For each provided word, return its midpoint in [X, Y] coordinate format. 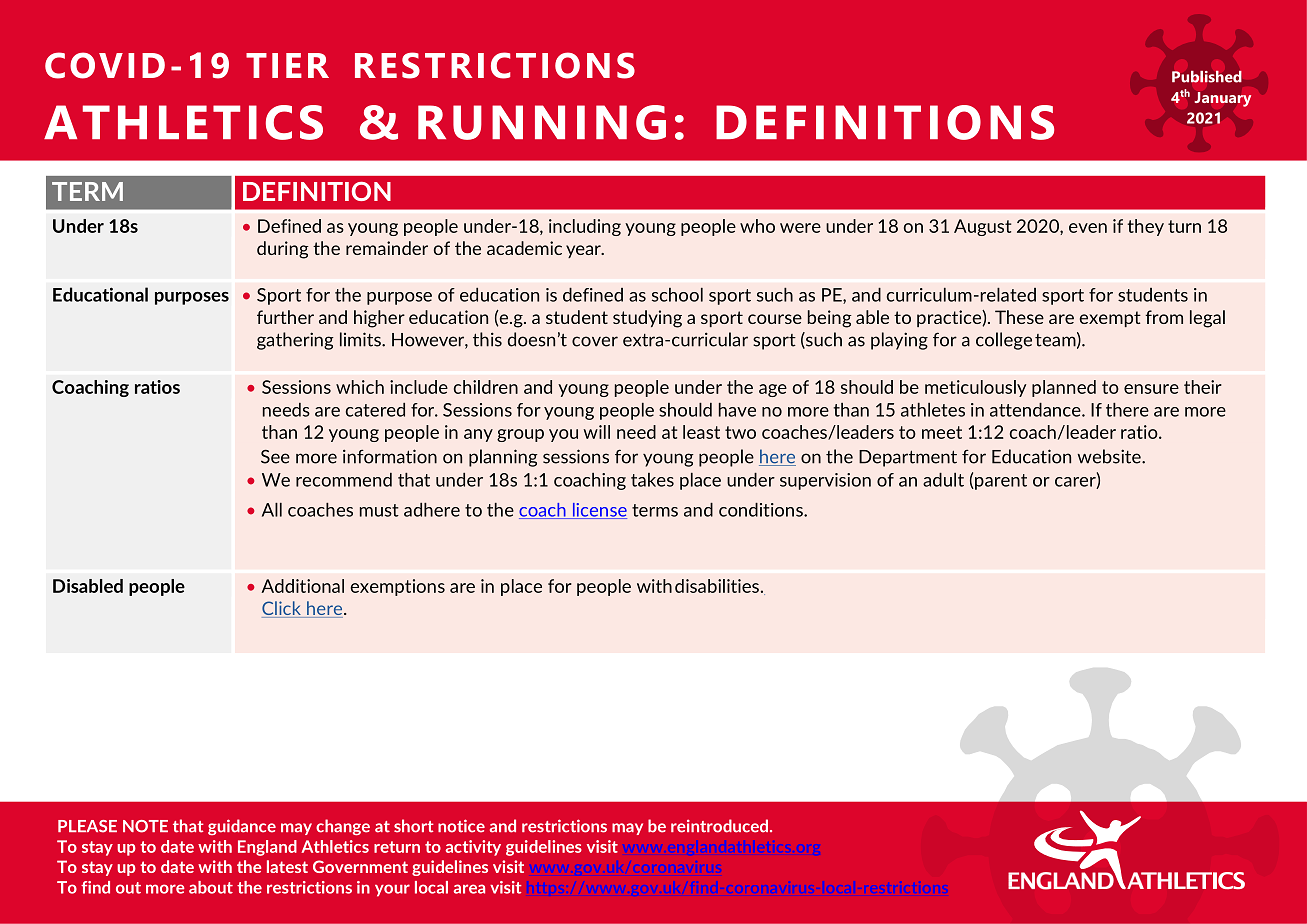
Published [1207, 76]
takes [652, 480]
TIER [287, 65]
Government [360, 866]
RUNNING [542, 122]
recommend [344, 480]
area [469, 889]
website [1110, 456]
